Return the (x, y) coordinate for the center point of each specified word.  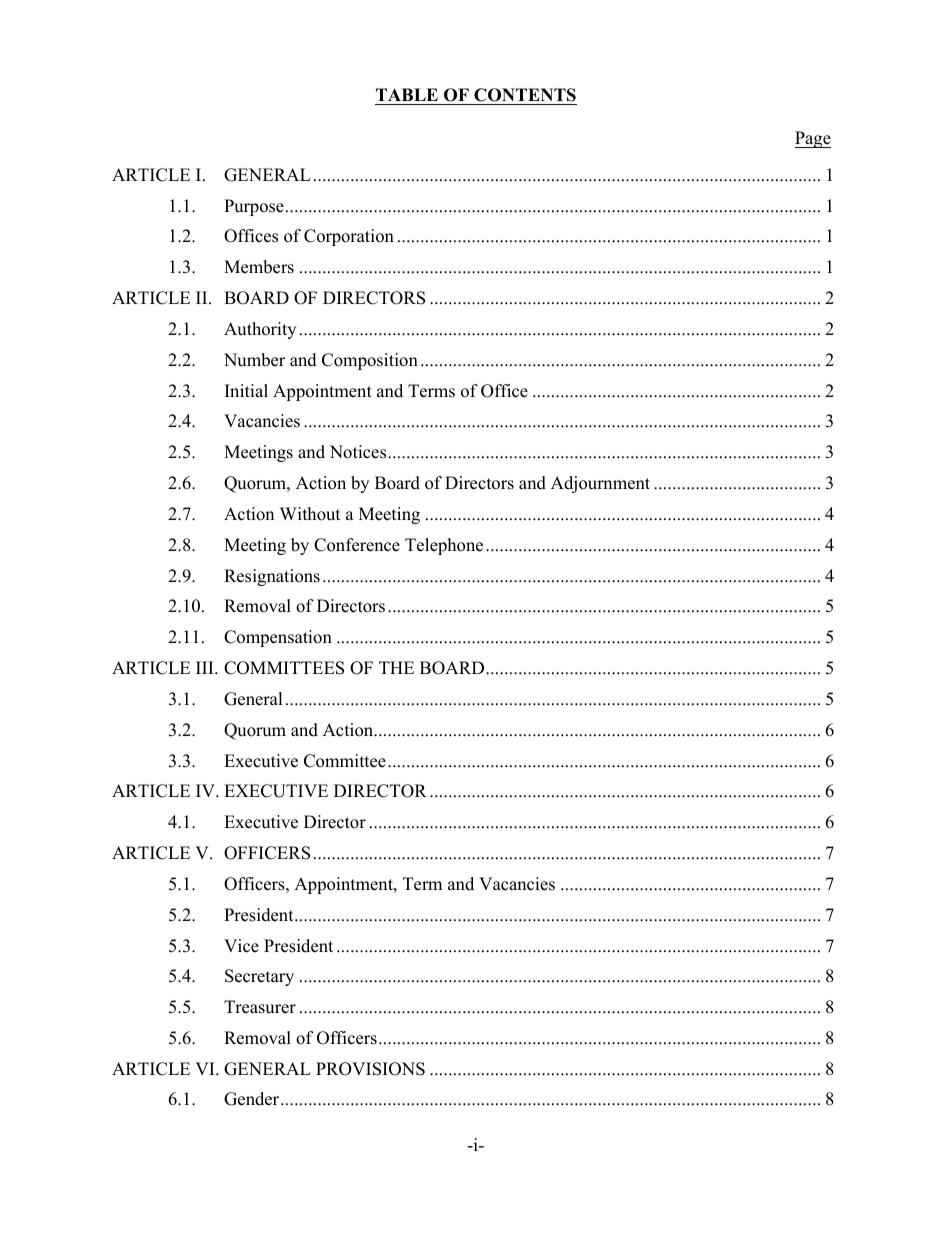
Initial (246, 390)
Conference (357, 545)
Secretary (259, 977)
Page (813, 139)
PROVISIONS (370, 1069)
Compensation (278, 638)
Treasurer (260, 1007)
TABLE (407, 94)
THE (396, 667)
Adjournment (600, 484)
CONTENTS (525, 95)
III (206, 667)
